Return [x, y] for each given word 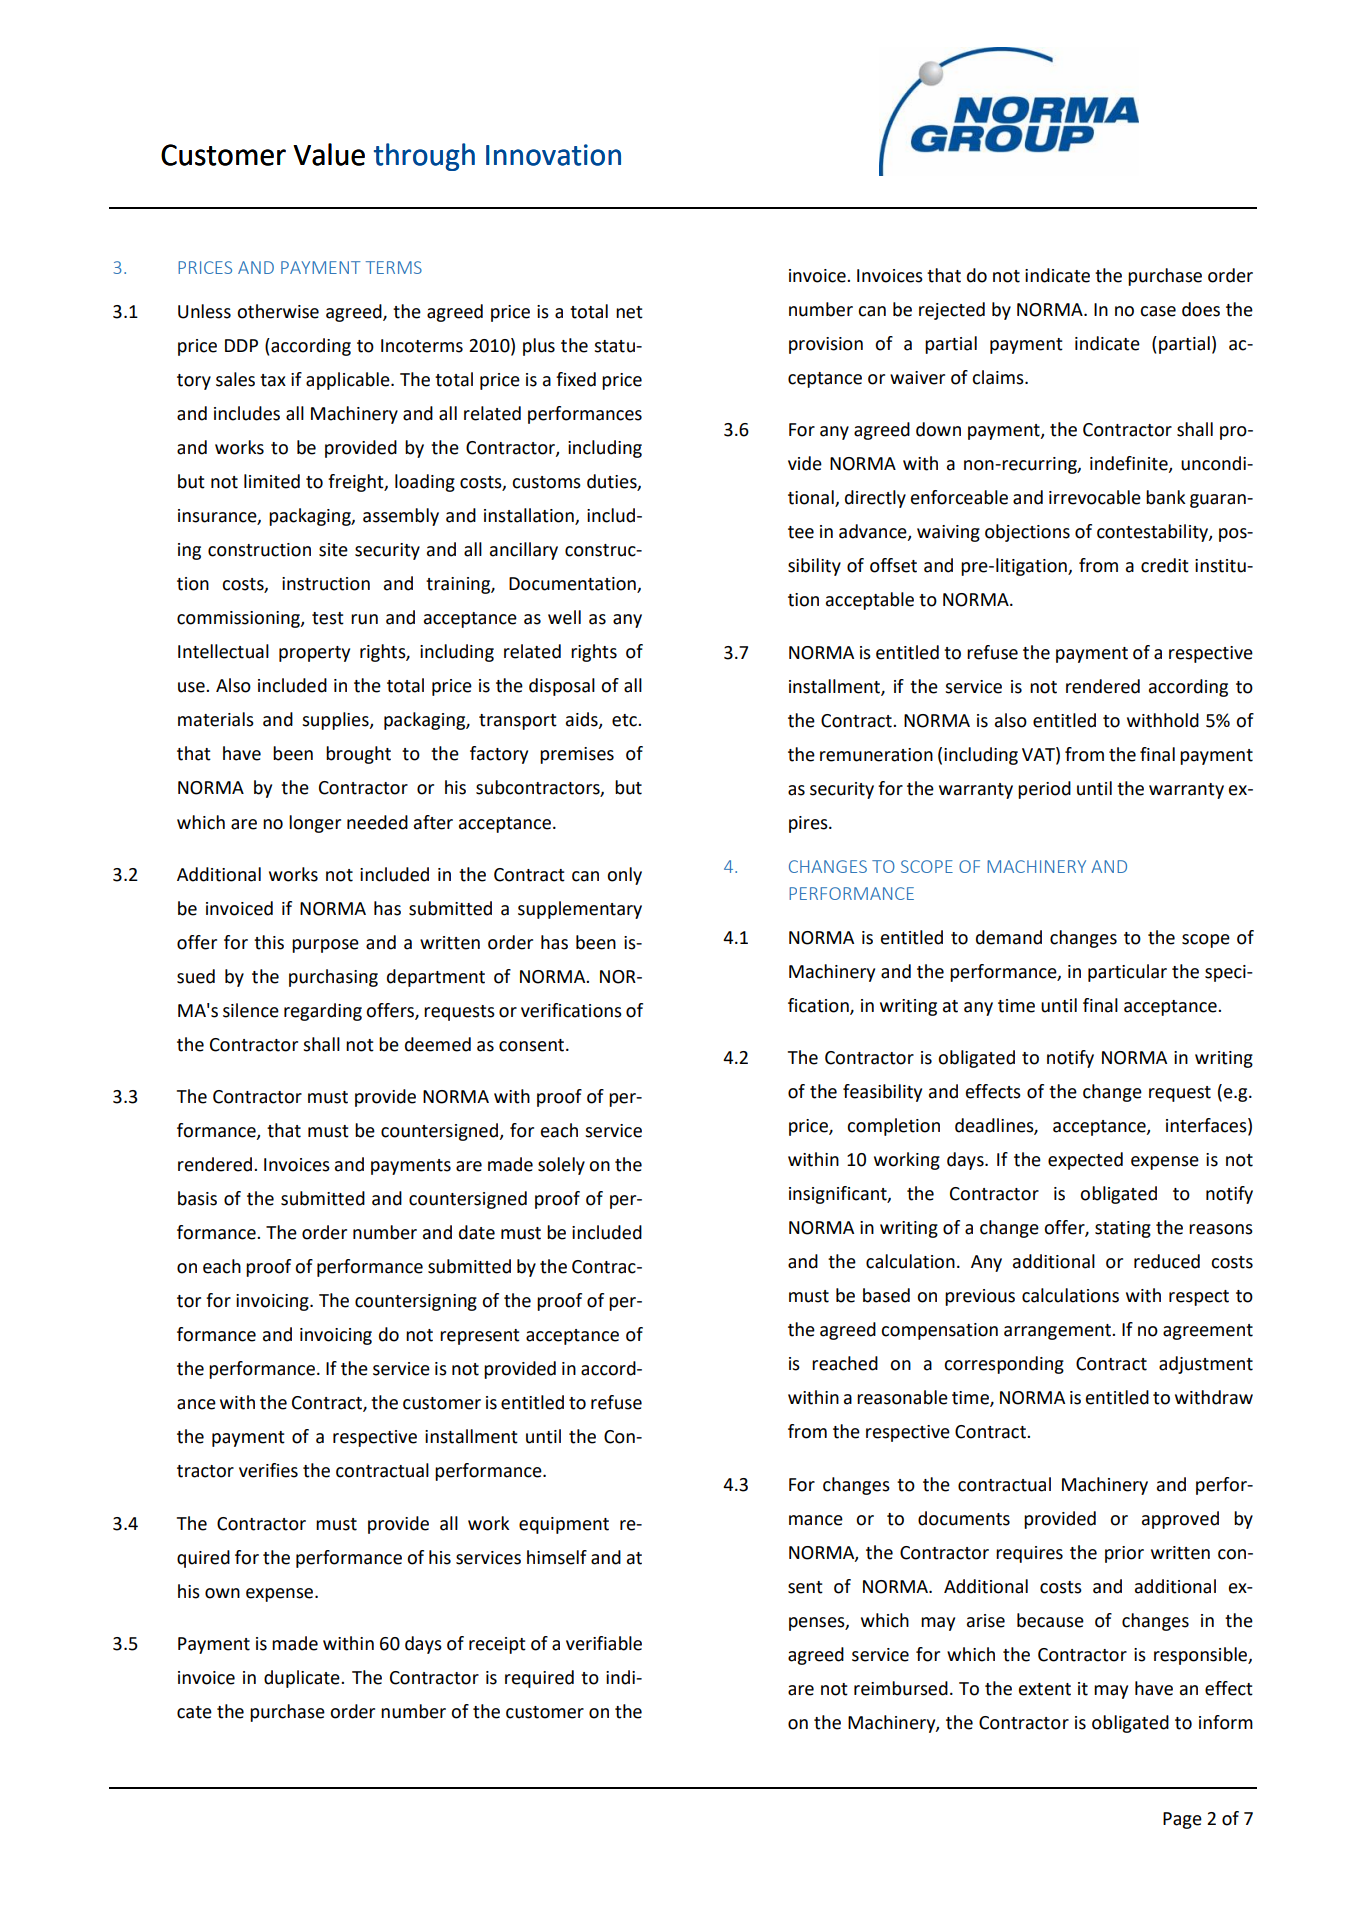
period [1044, 790]
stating [1123, 1229]
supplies [336, 721]
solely [561, 1166]
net [629, 312]
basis [197, 1198]
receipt [497, 1645]
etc [625, 720]
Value [329, 154]
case [1158, 311]
